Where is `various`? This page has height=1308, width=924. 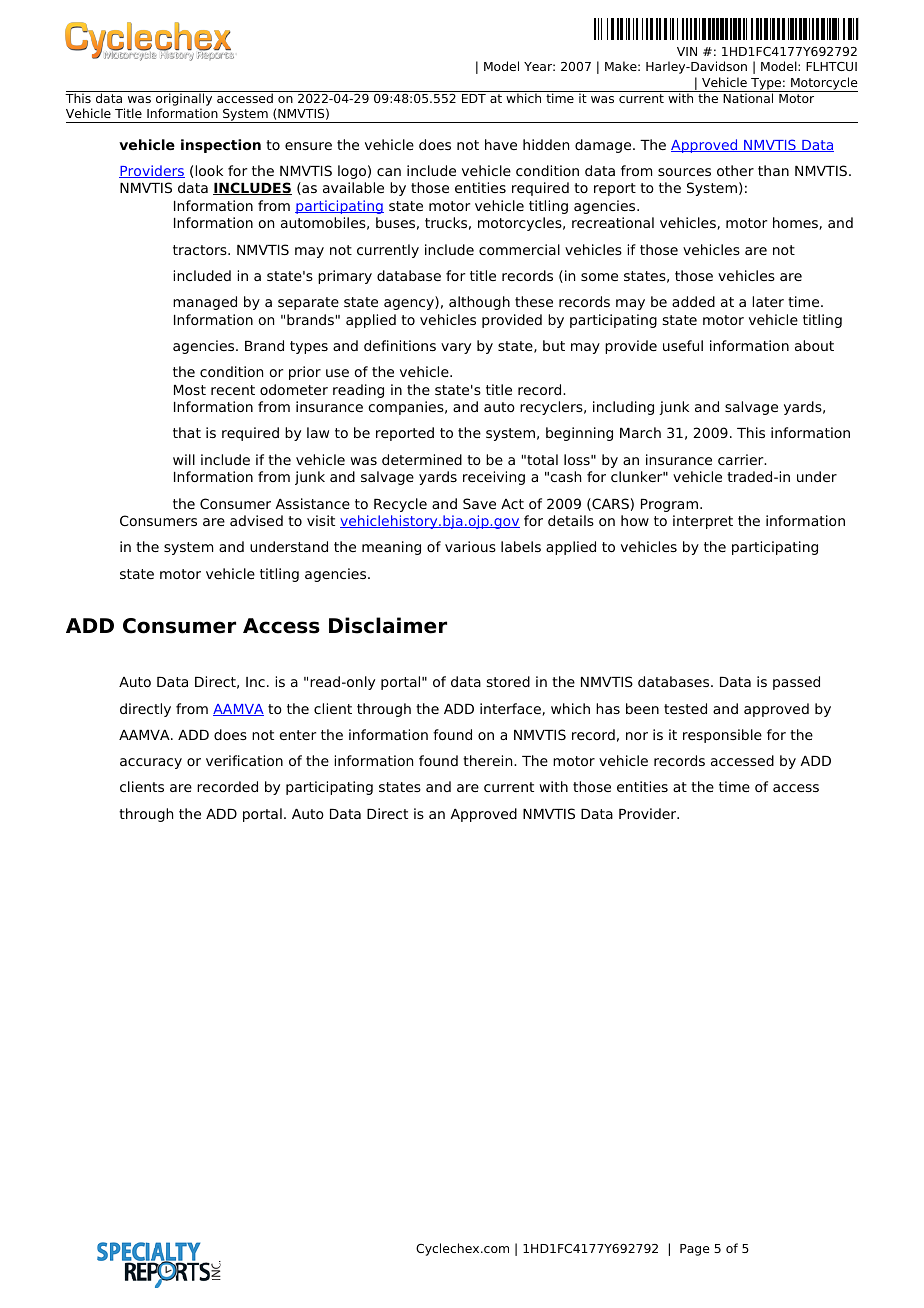
various is located at coordinates (470, 546).
